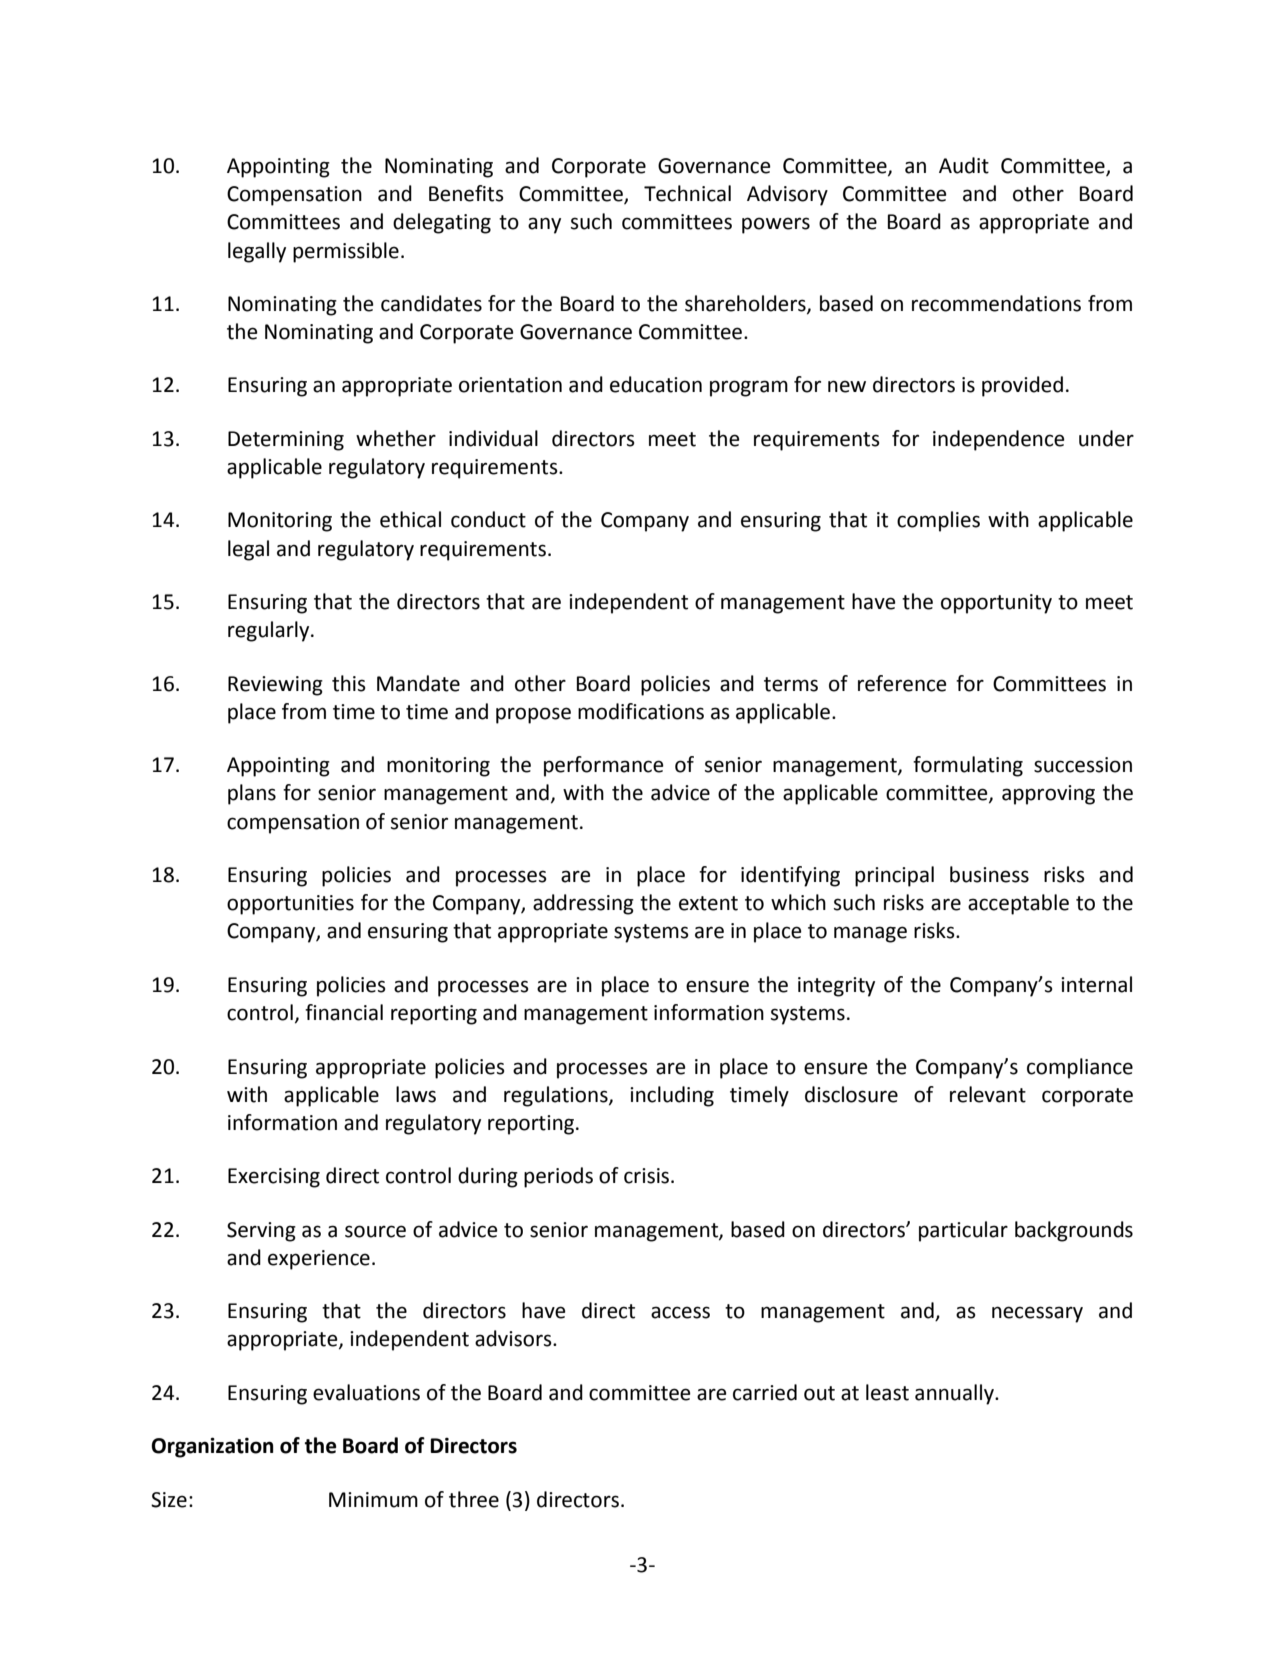 Image resolution: width=1285 pixels, height=1663 pixels. I want to click on permissible, so click(346, 252).
